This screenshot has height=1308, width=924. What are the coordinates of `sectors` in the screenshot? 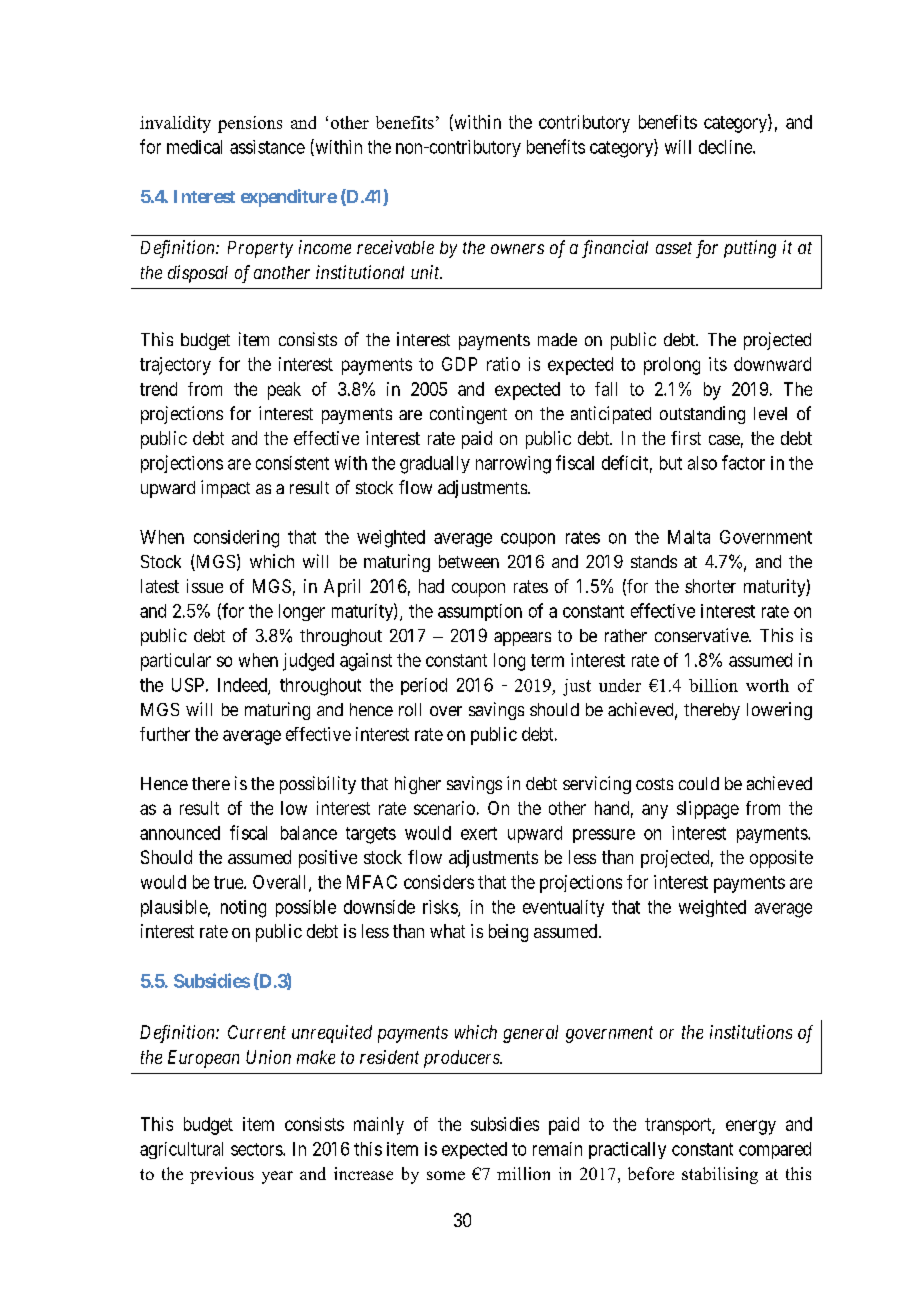 It's located at (257, 1149).
